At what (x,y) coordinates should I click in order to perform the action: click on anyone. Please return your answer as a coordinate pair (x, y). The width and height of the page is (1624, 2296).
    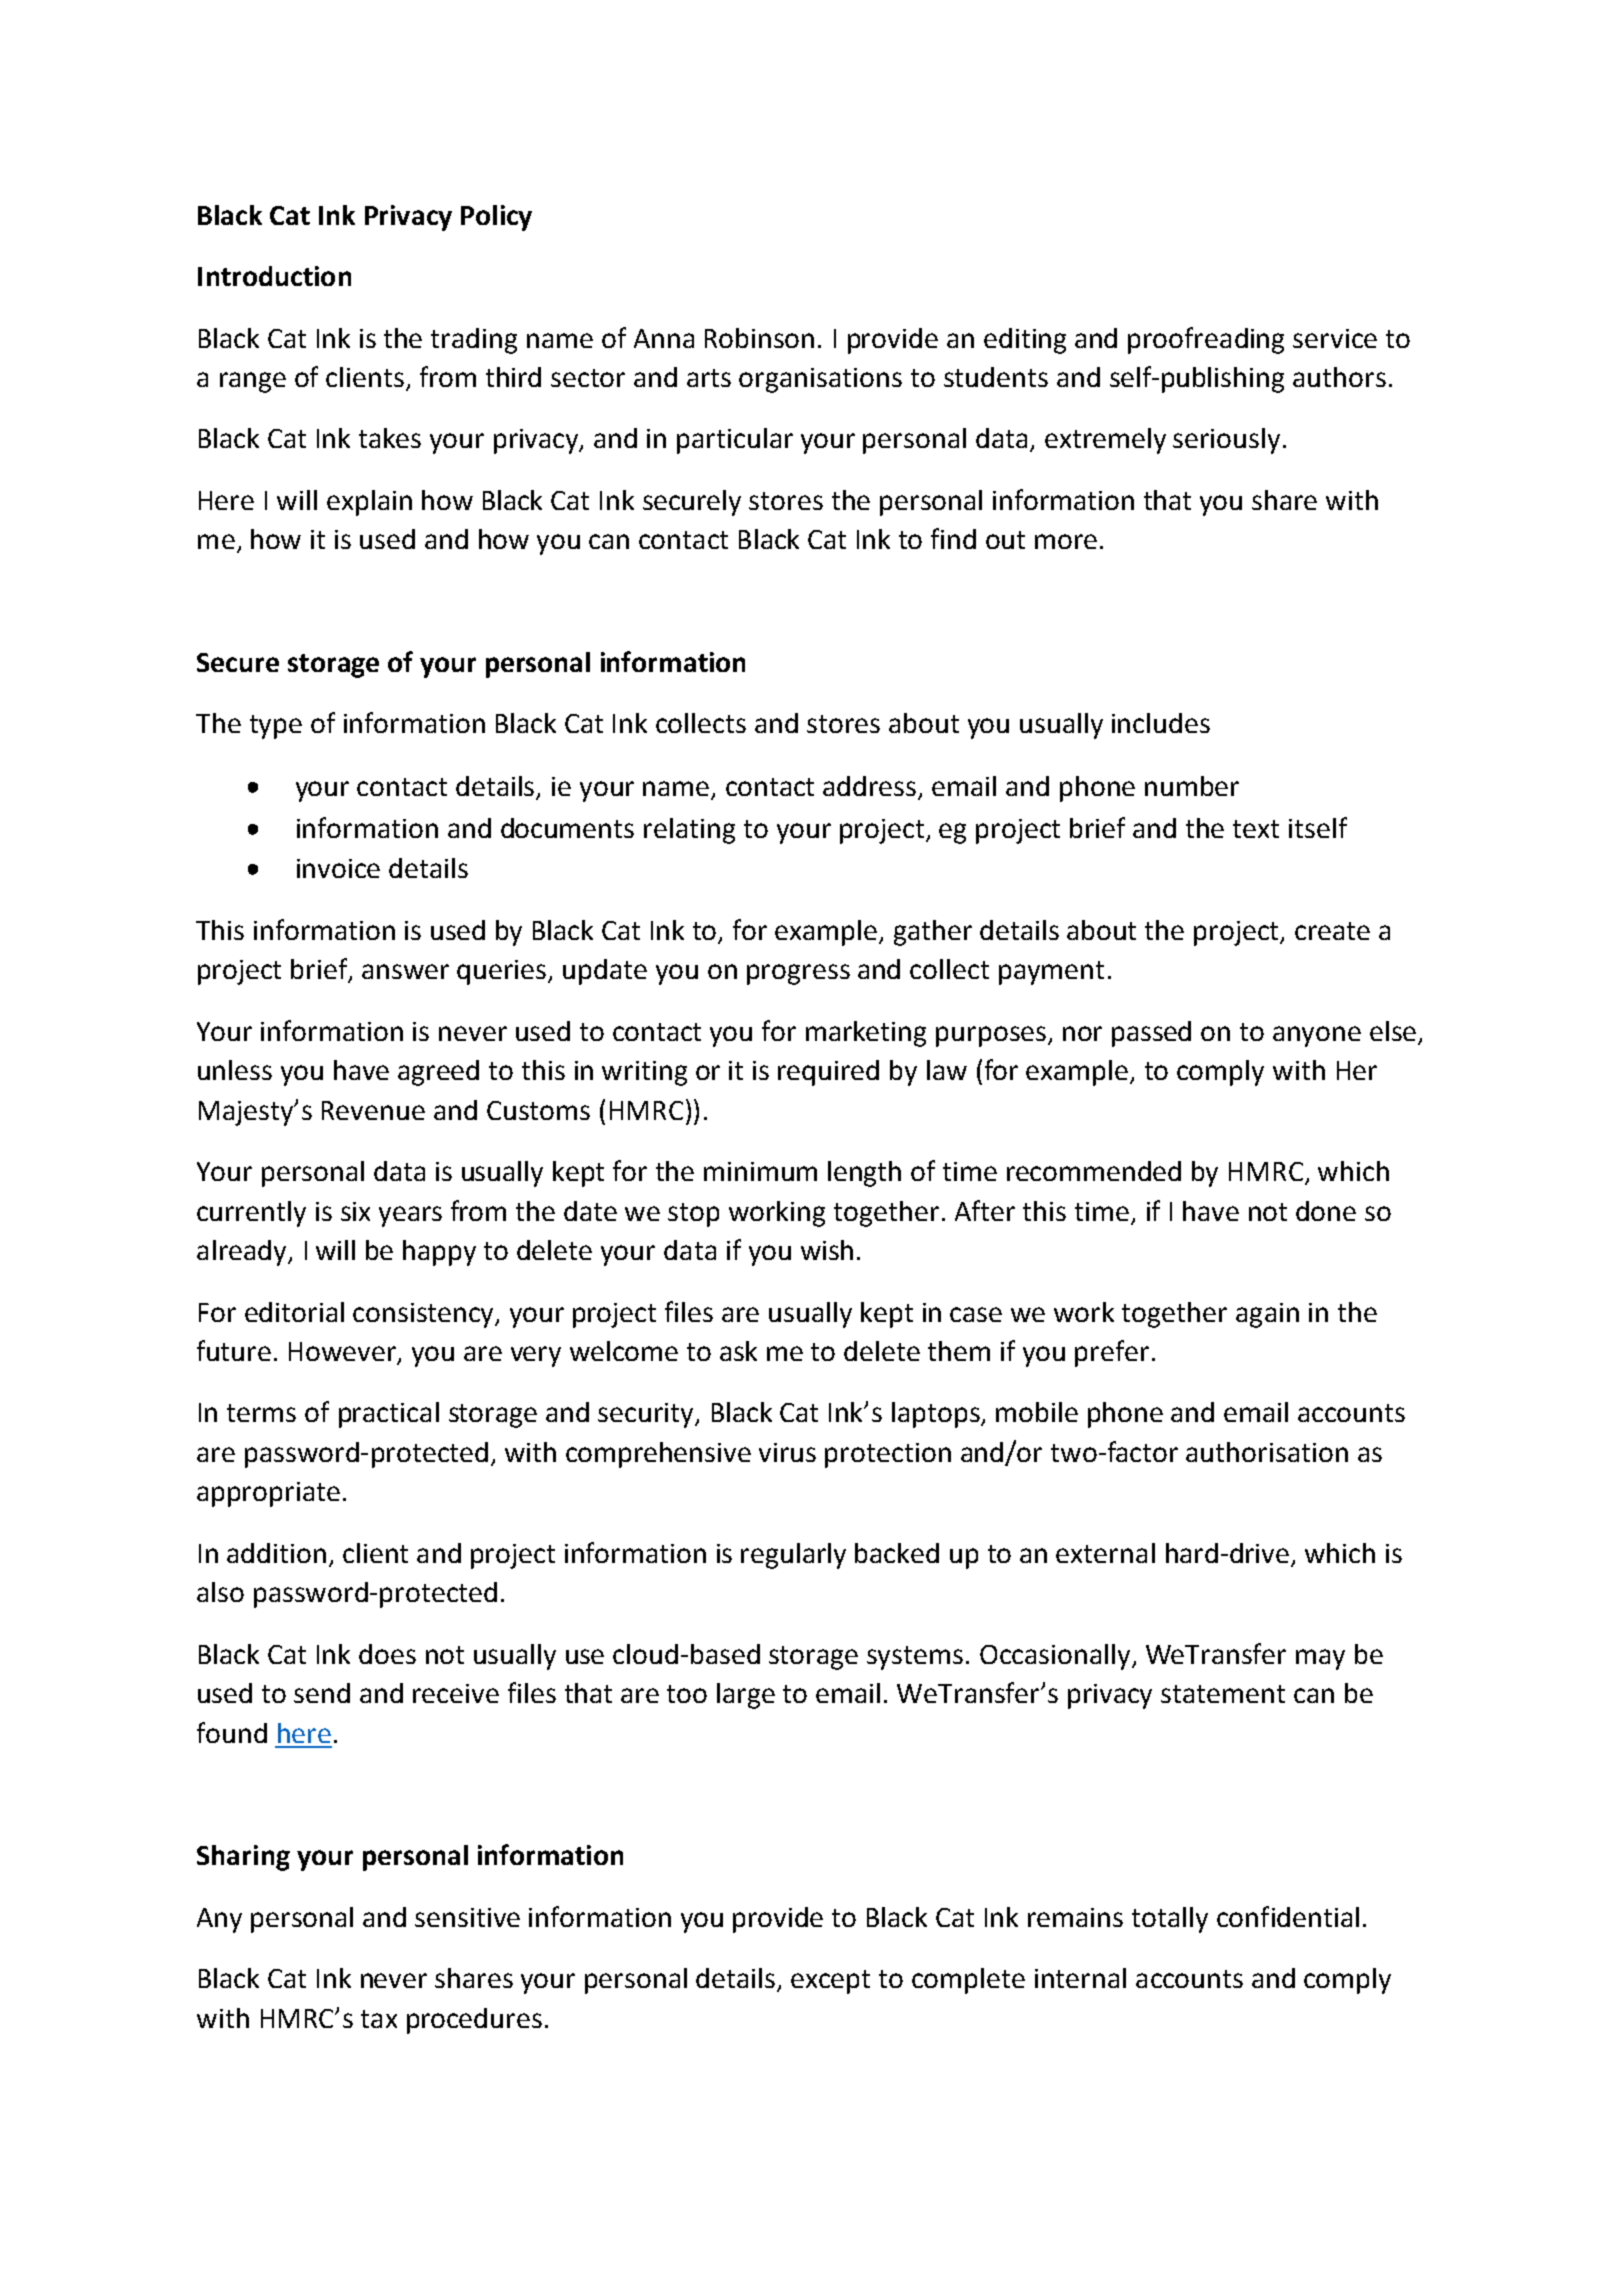
    Looking at the image, I should click on (1317, 1036).
